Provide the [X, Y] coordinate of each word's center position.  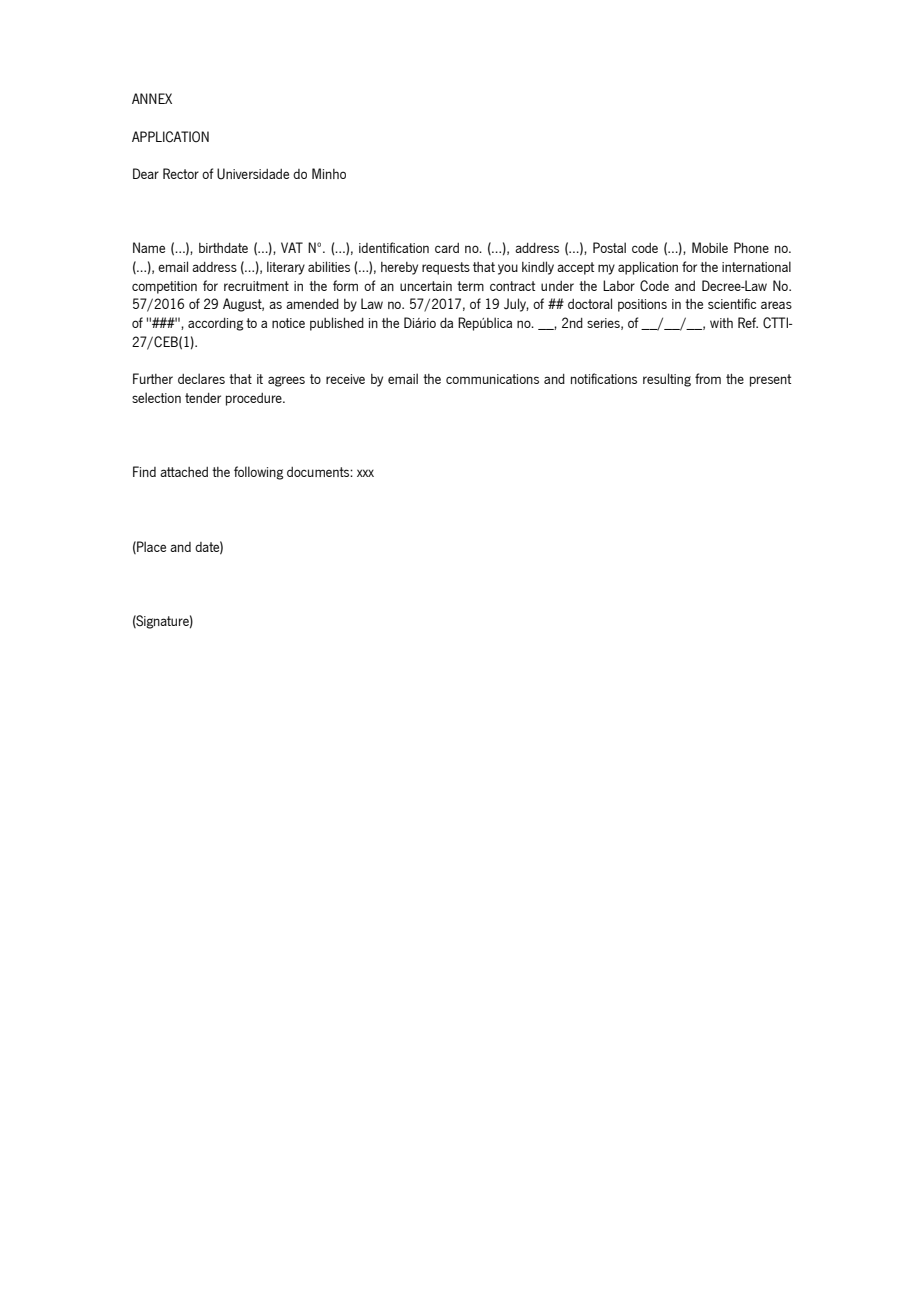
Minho [329, 173]
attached [184, 472]
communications [492, 379]
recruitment [256, 286]
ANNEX [152, 98]
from [708, 378]
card [447, 248]
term [470, 286]
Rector [181, 173]
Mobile [710, 247]
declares [201, 378]
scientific [732, 303]
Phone [751, 247]
